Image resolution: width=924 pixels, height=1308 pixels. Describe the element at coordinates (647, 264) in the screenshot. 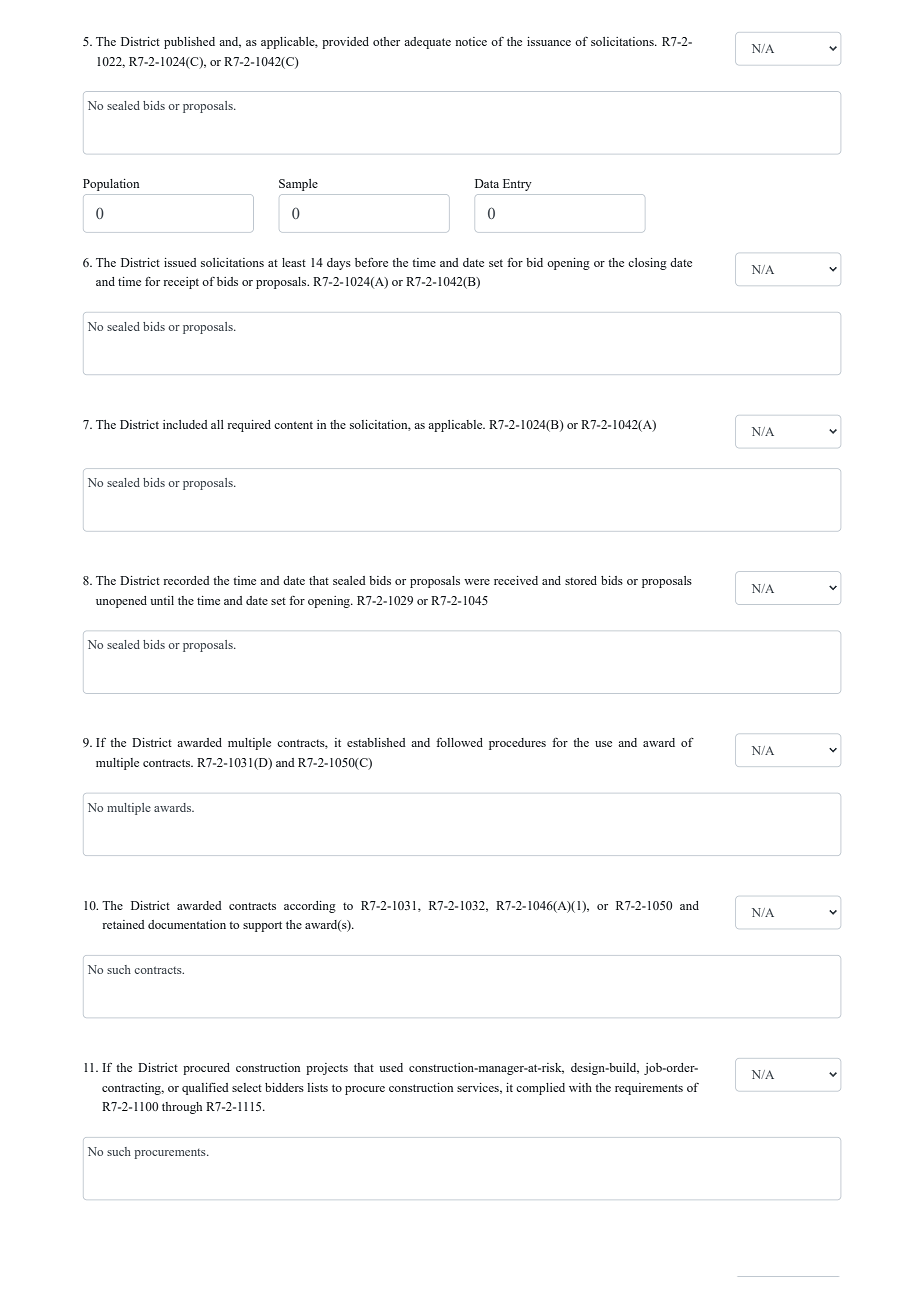

I see `closing` at that location.
